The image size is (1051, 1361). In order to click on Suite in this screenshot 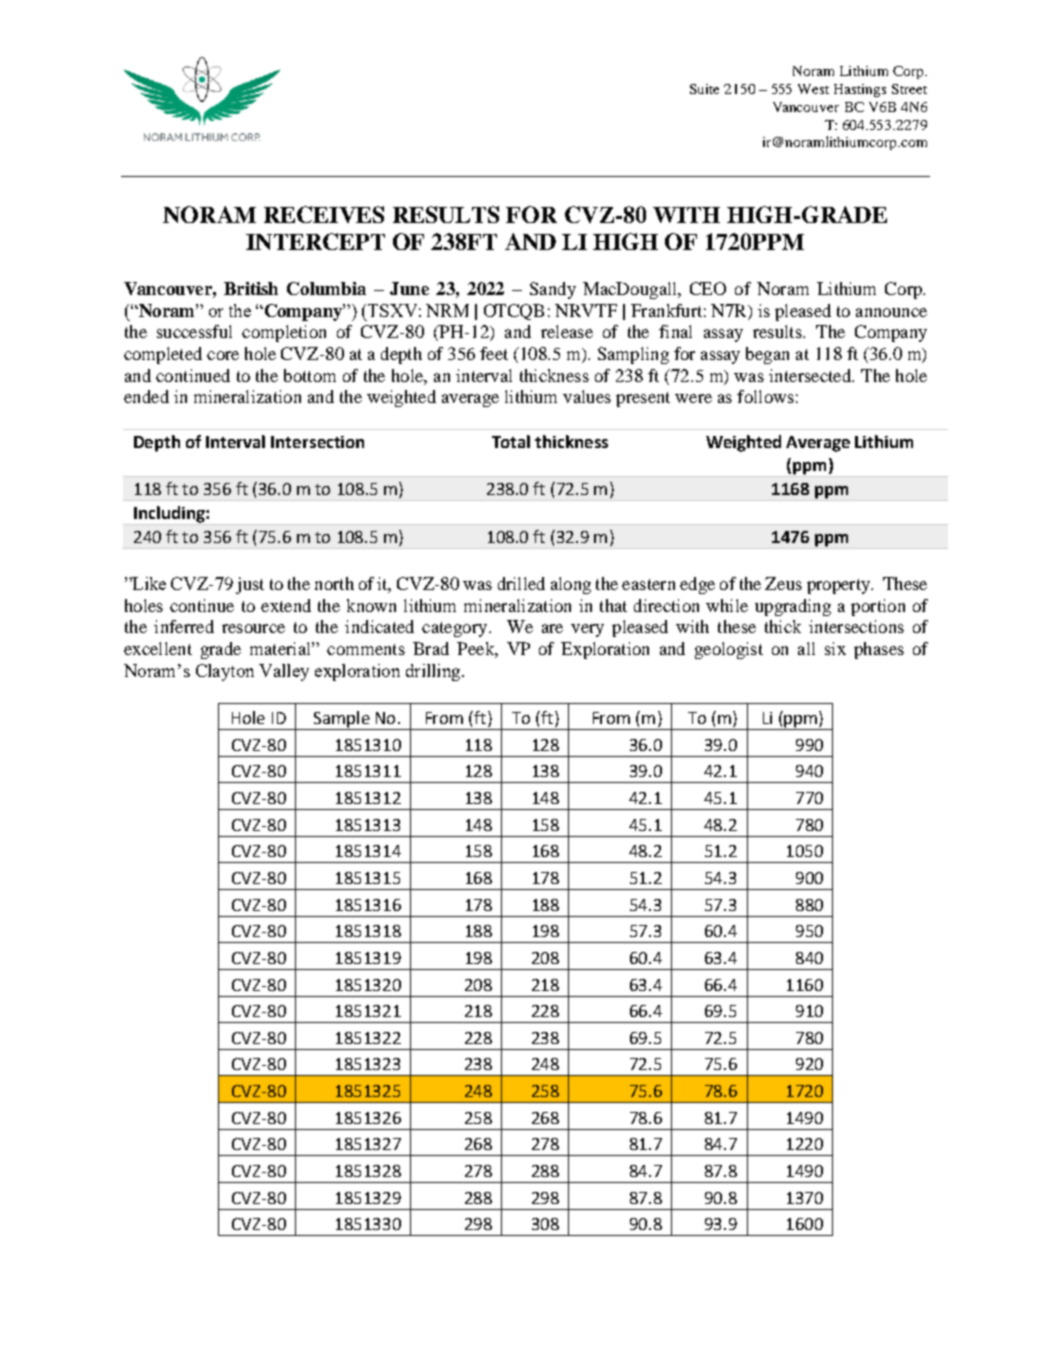, I will do `click(704, 89)`.
